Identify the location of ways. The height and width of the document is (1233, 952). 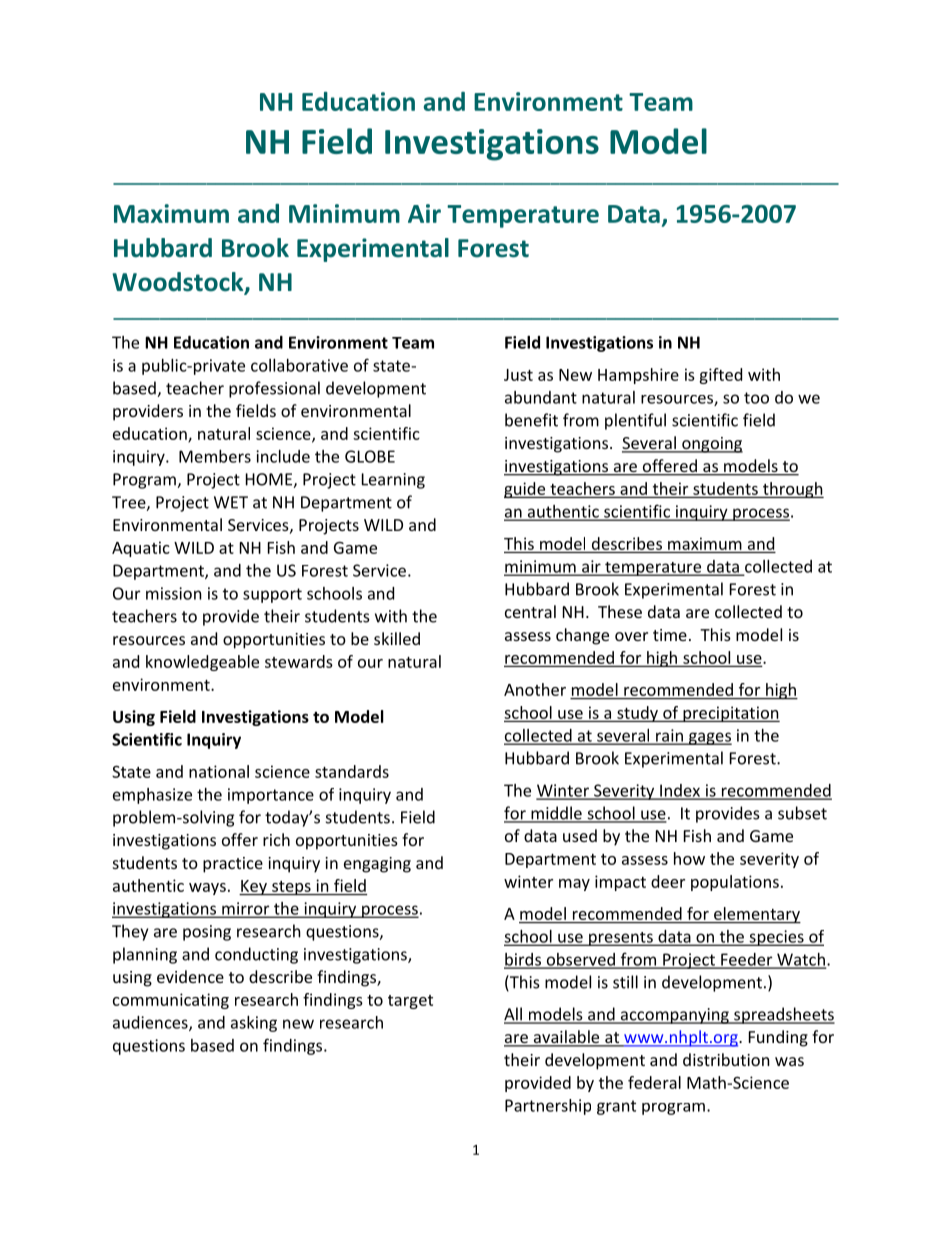
(207, 889).
